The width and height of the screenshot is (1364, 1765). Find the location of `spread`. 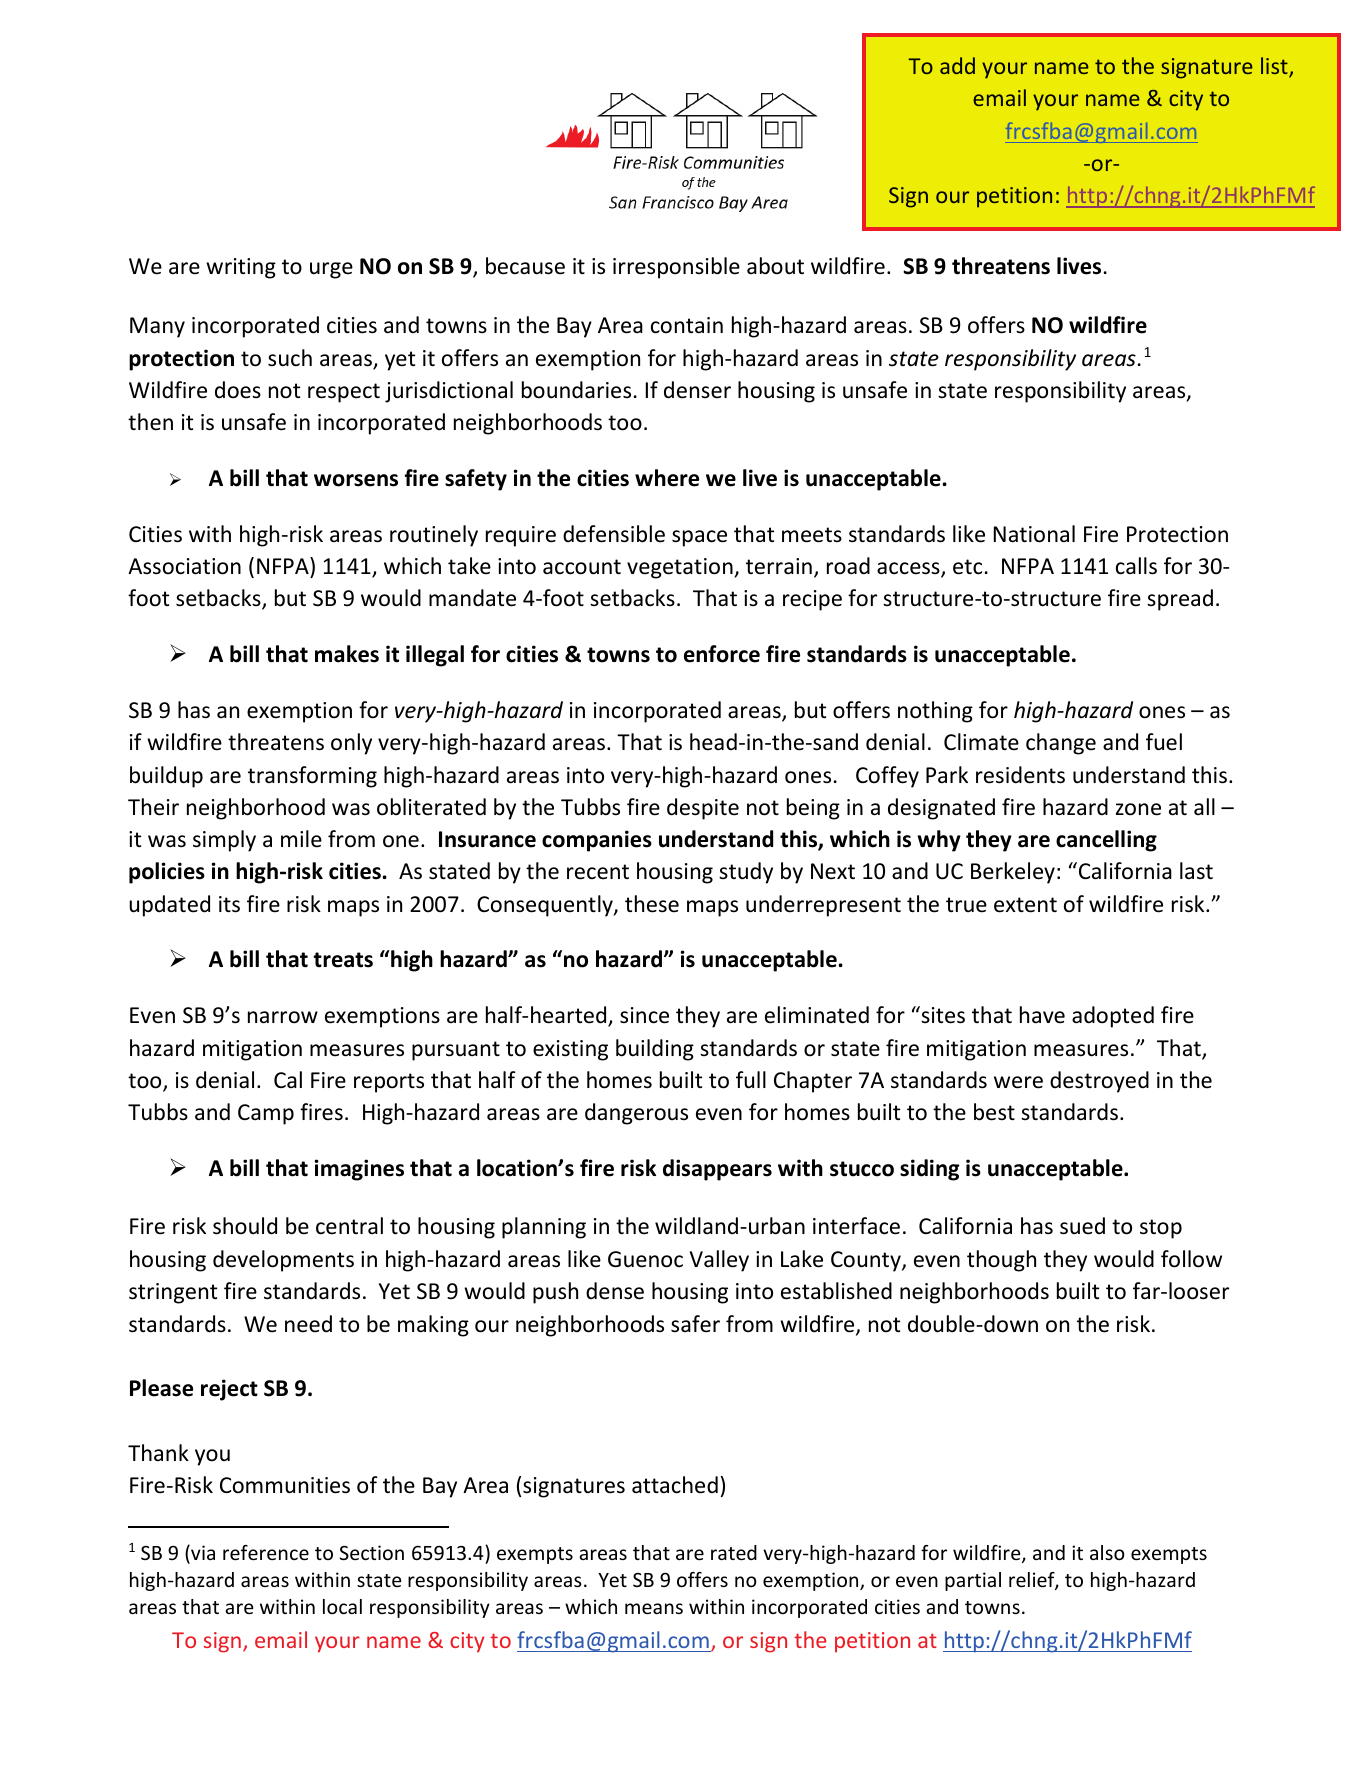

spread is located at coordinates (1180, 600).
